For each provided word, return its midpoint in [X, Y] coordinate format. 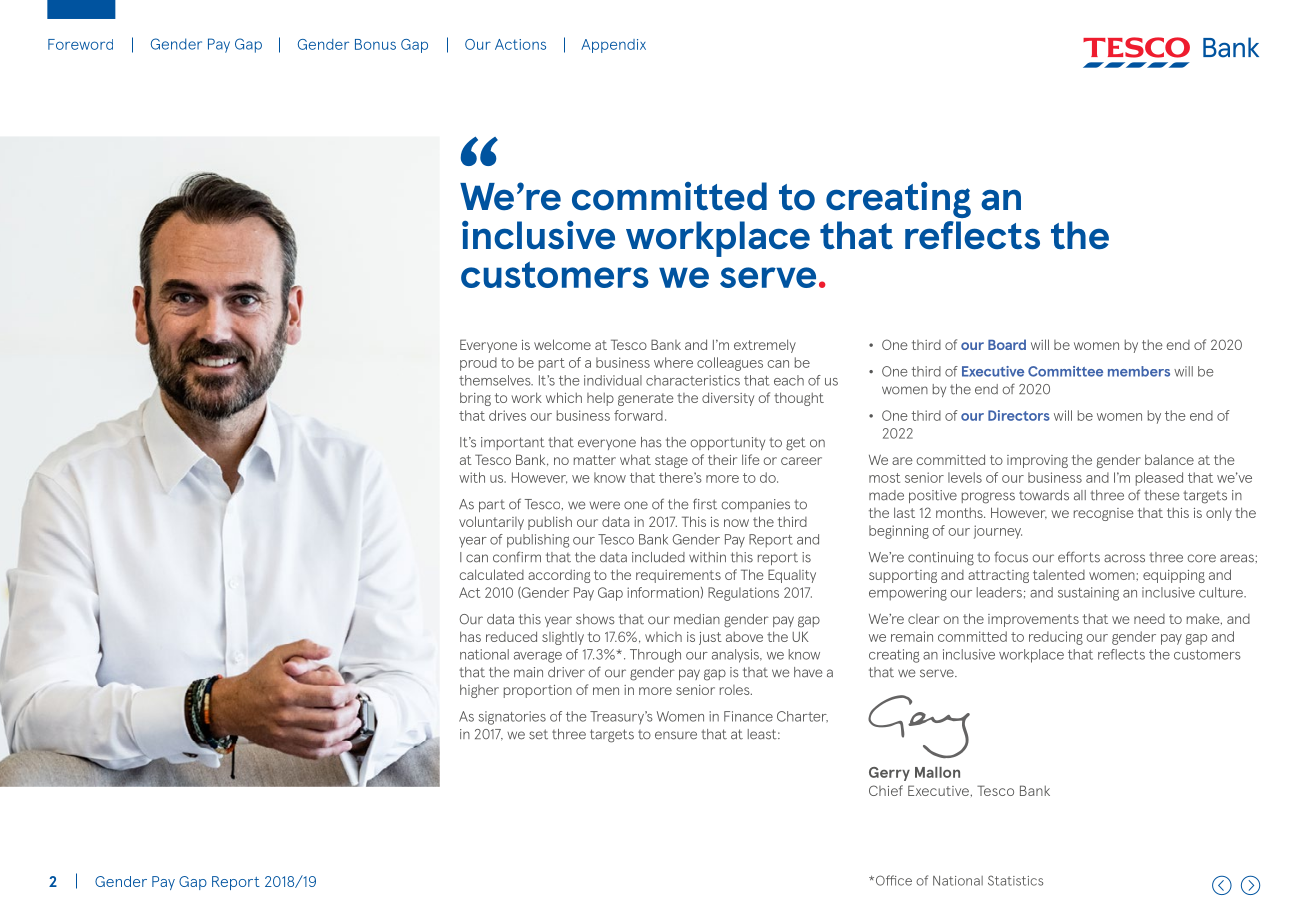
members [1139, 371]
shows [595, 619]
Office [892, 880]
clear [923, 619]
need [1149, 619]
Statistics [1015, 880]
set [538, 734]
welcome [562, 344]
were [604, 505]
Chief [886, 790]
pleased [1159, 479]
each [789, 380]
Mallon [937, 772]
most [884, 478]
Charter [802, 716]
